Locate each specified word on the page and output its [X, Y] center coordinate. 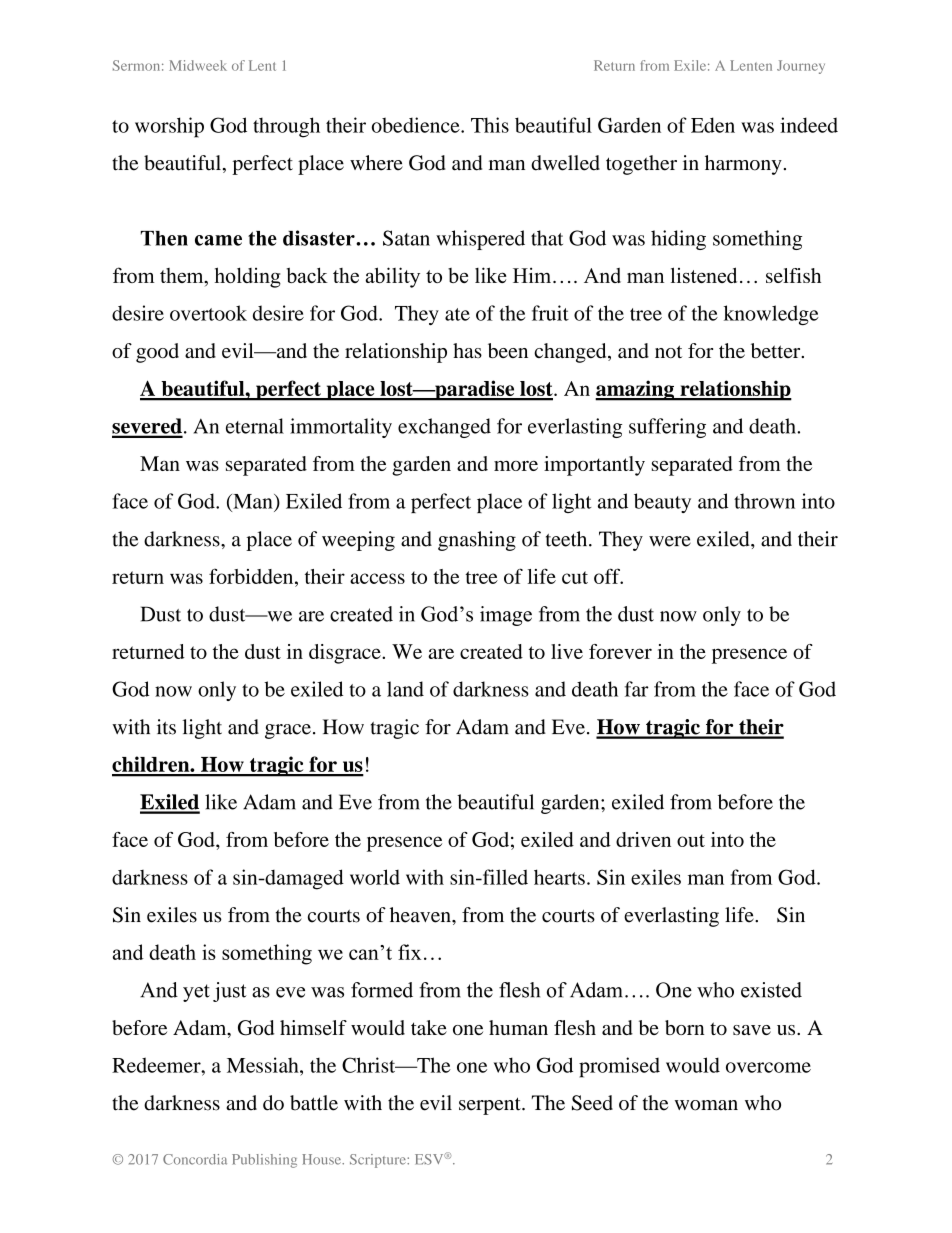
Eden [713, 125]
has [467, 350]
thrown [764, 501]
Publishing [264, 1161]
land [405, 689]
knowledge [771, 315]
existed [771, 990]
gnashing [477, 541]
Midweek [198, 65]
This [490, 125]
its [166, 727]
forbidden [252, 576]
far [637, 689]
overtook [208, 313]
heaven [421, 915]
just [230, 992]
